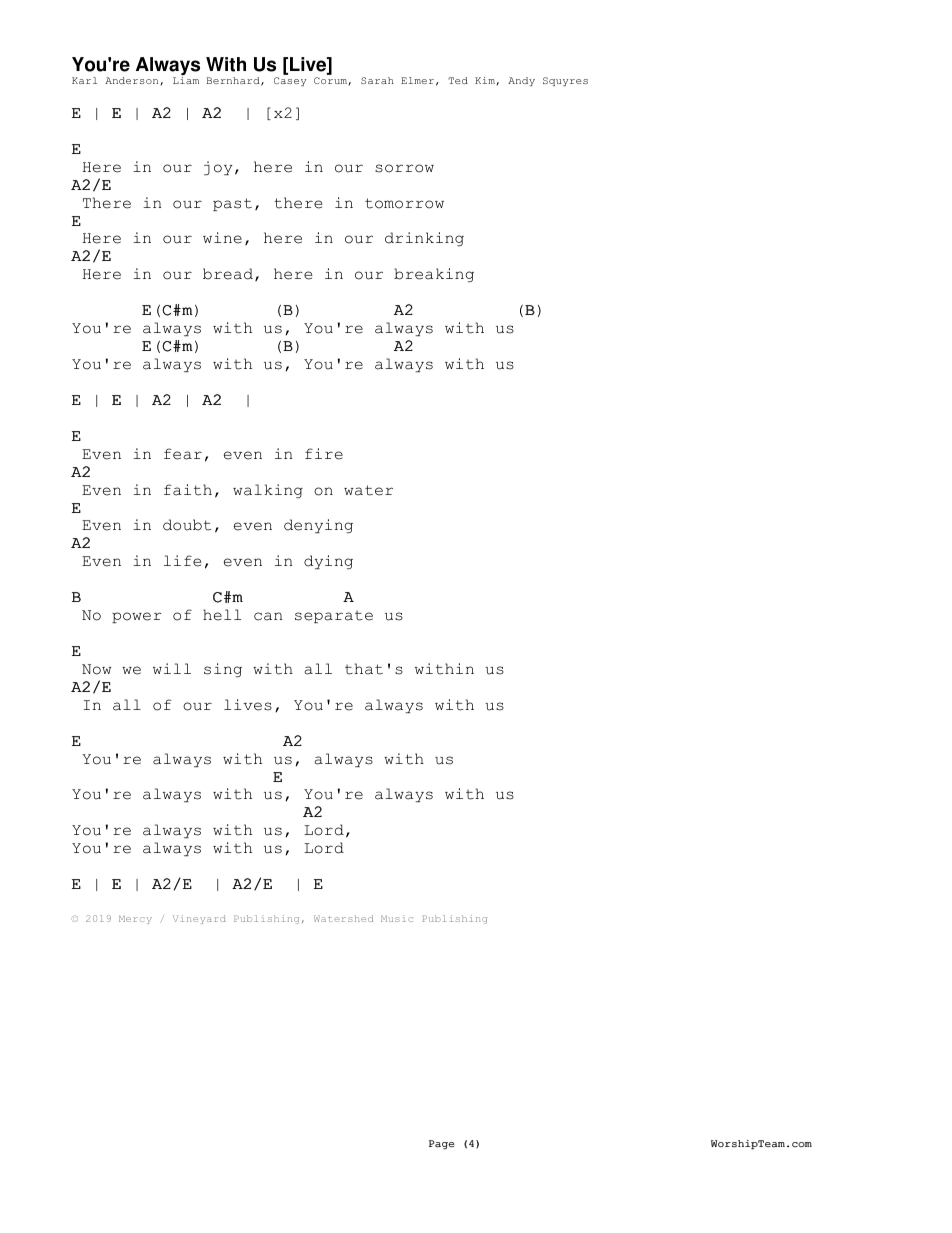 The height and width of the screenshot is (1233, 952). What do you see at coordinates (328, 562) in the screenshot?
I see `dying` at bounding box center [328, 562].
